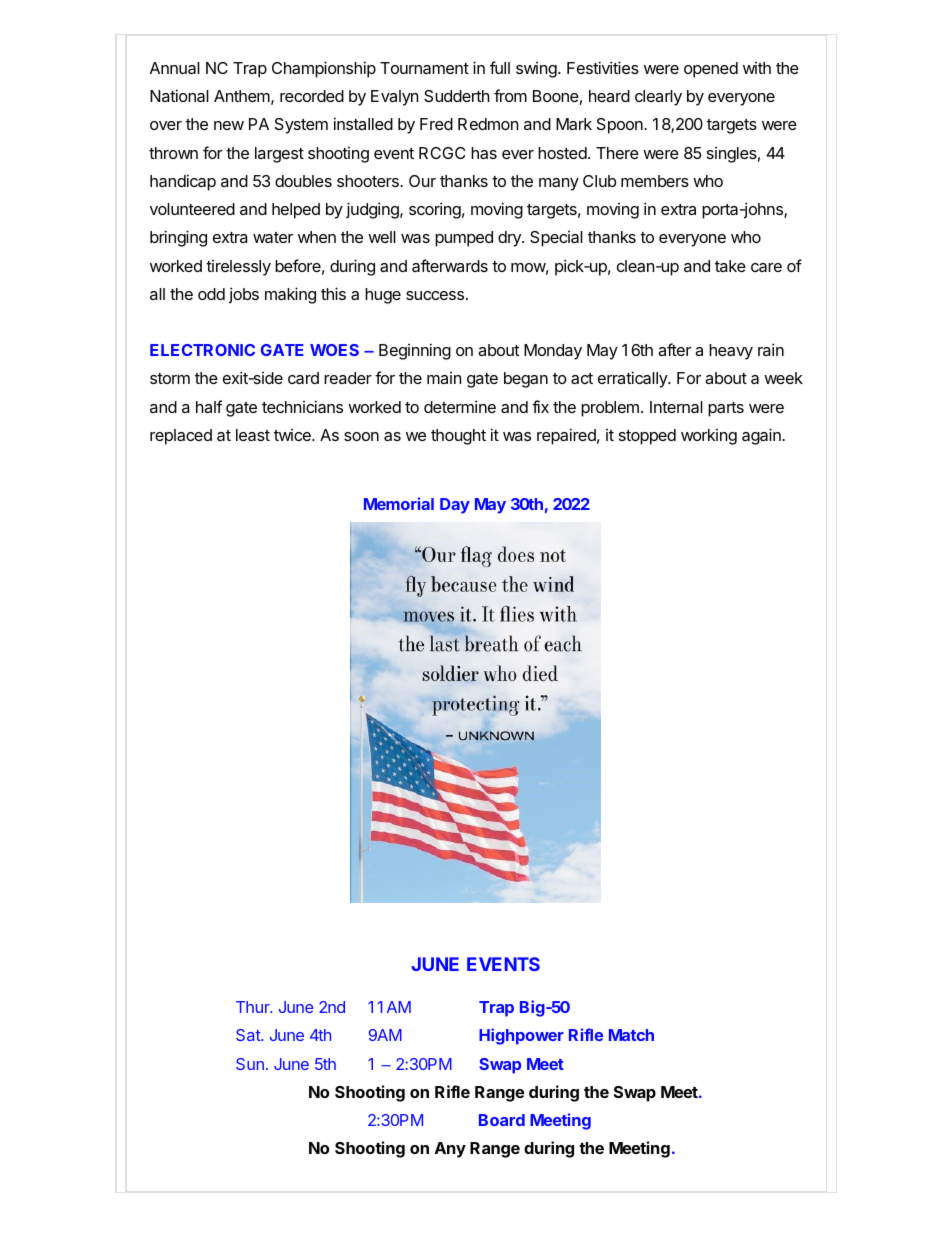 Image resolution: width=952 pixels, height=1233 pixels. I want to click on Memorial, so click(399, 503).
